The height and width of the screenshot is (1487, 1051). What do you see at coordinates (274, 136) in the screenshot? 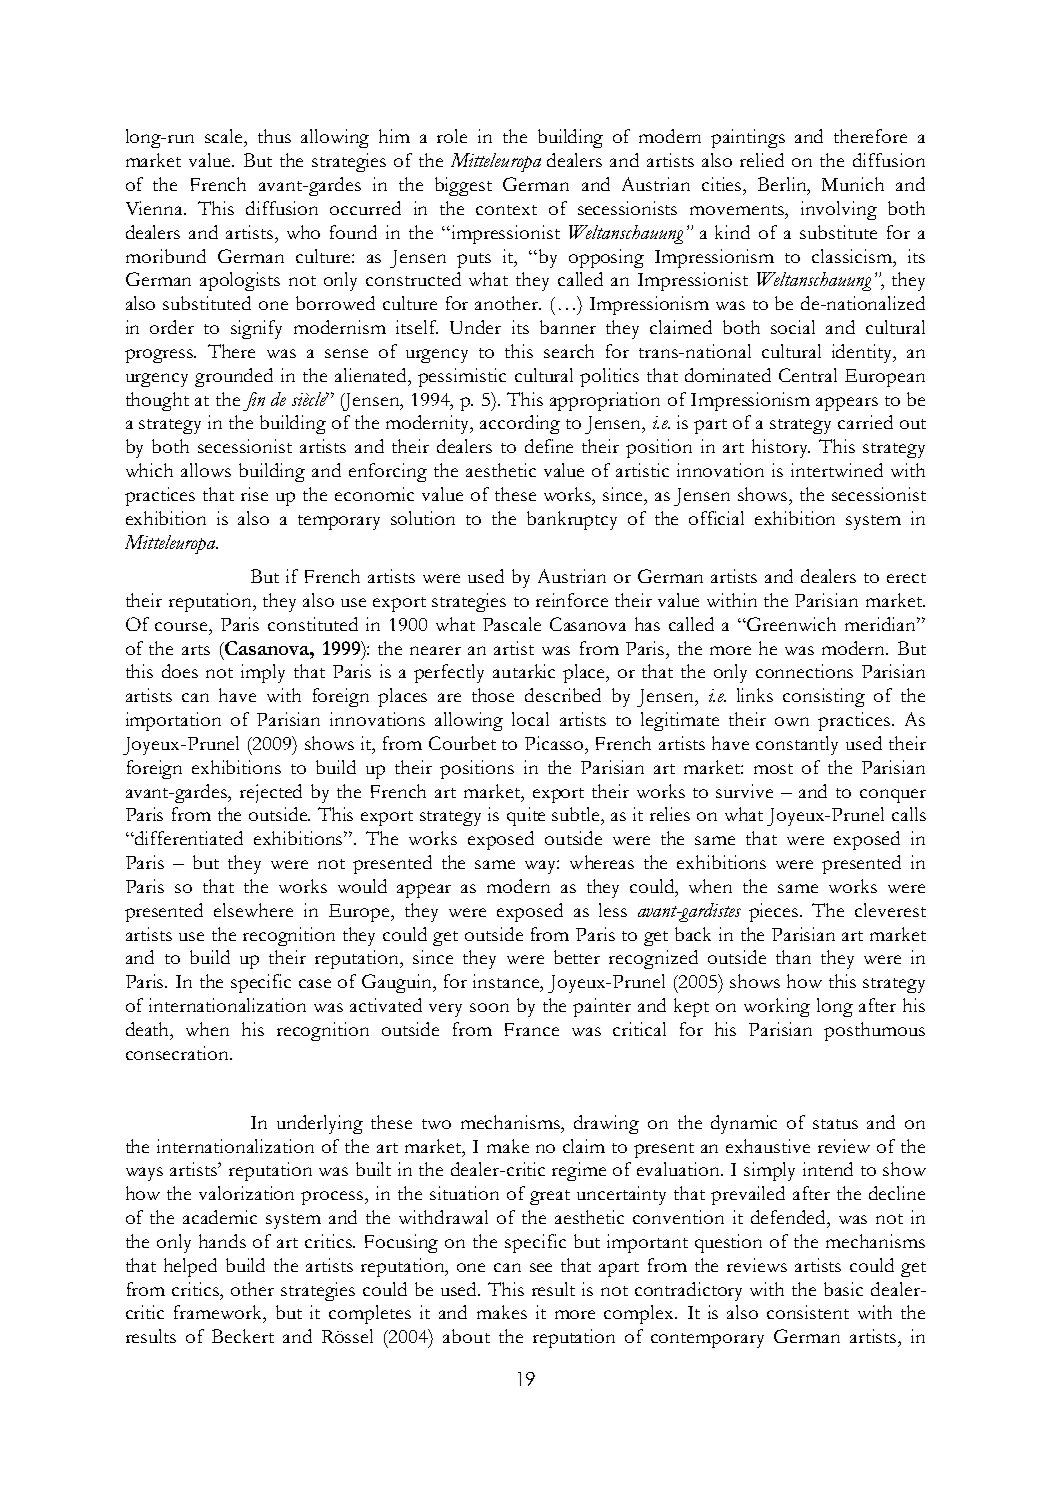
I see `thus` at bounding box center [274, 136].
